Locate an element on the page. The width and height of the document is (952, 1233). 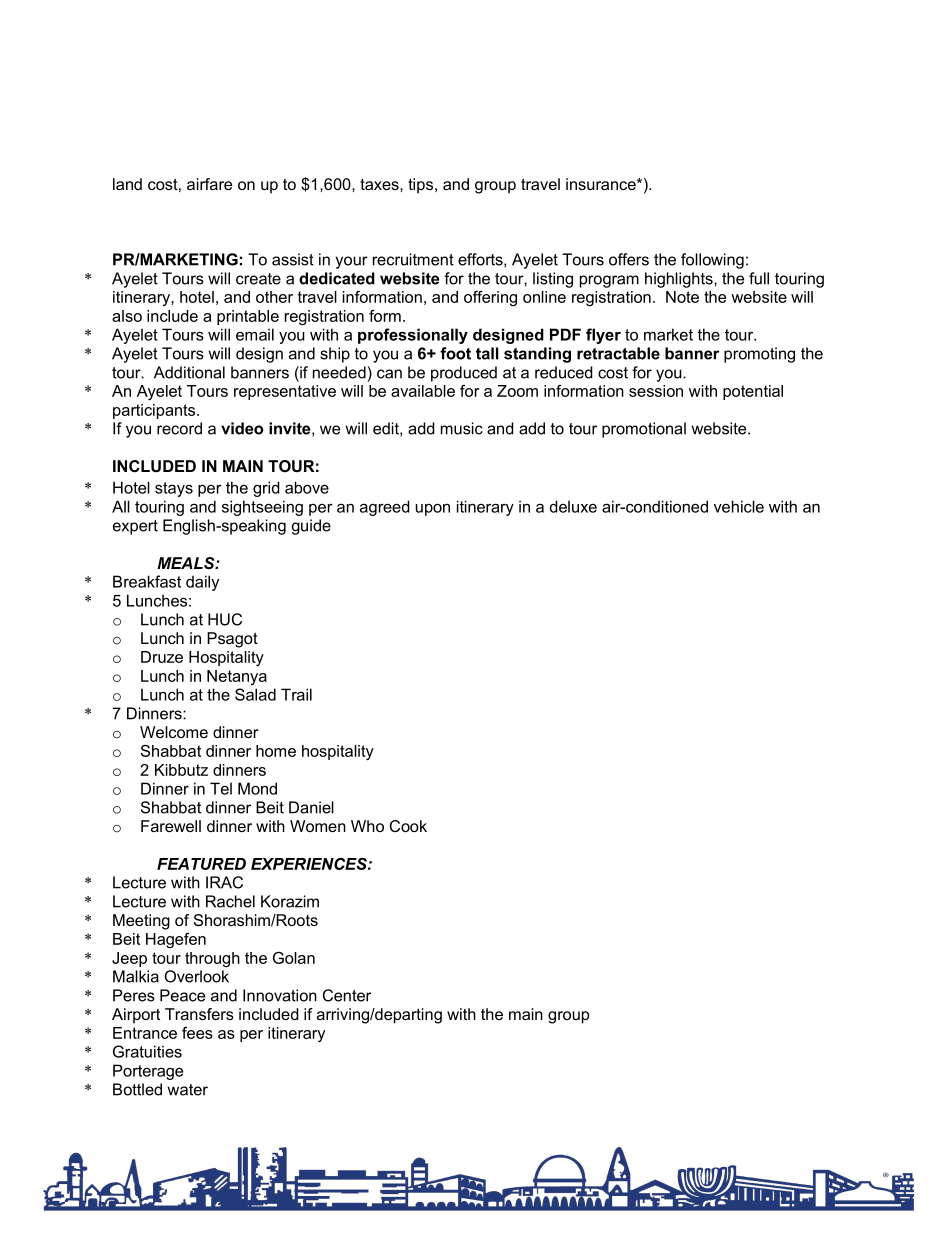
record is located at coordinates (179, 428).
